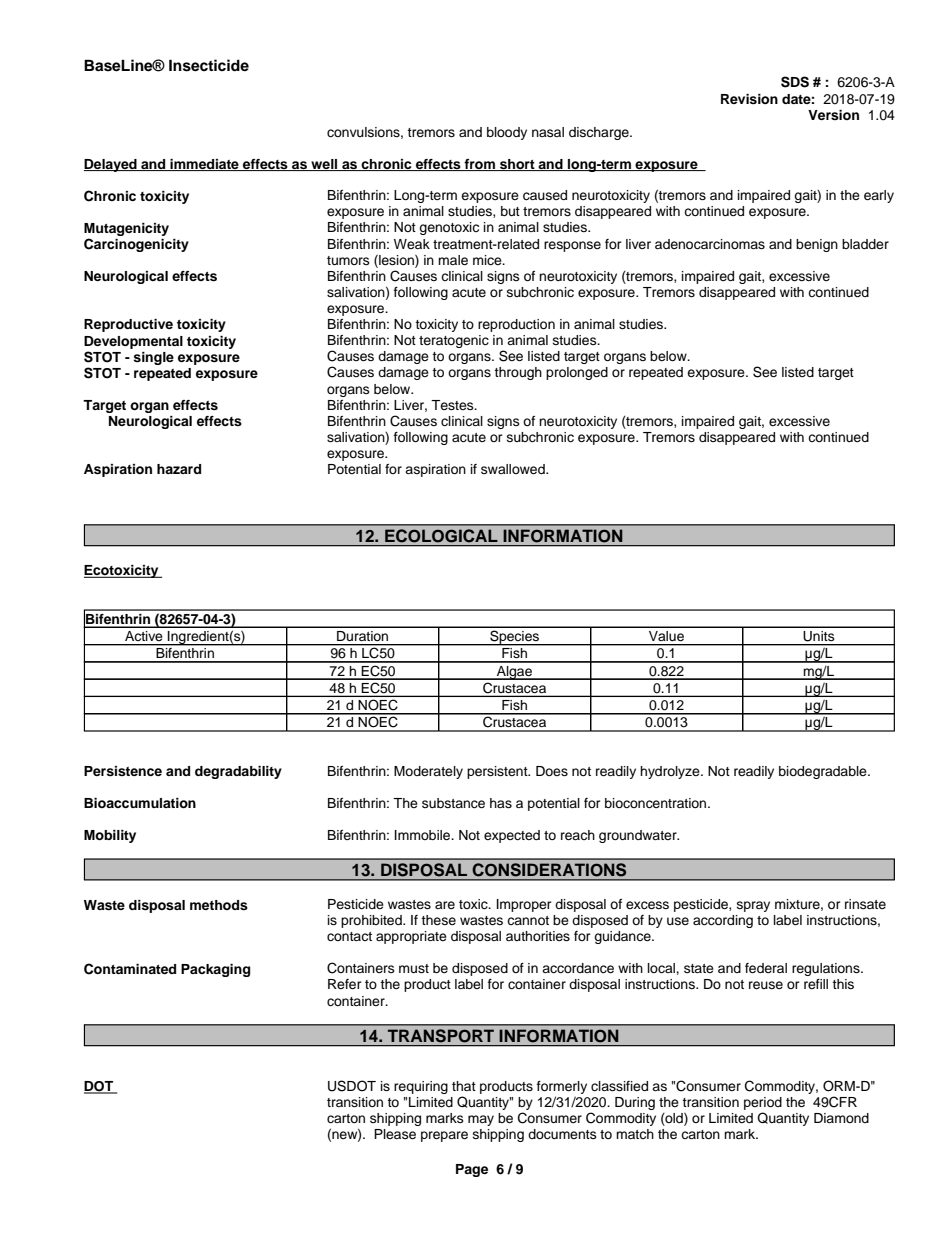 The image size is (952, 1233). What do you see at coordinates (501, 803) in the screenshot?
I see `has` at bounding box center [501, 803].
